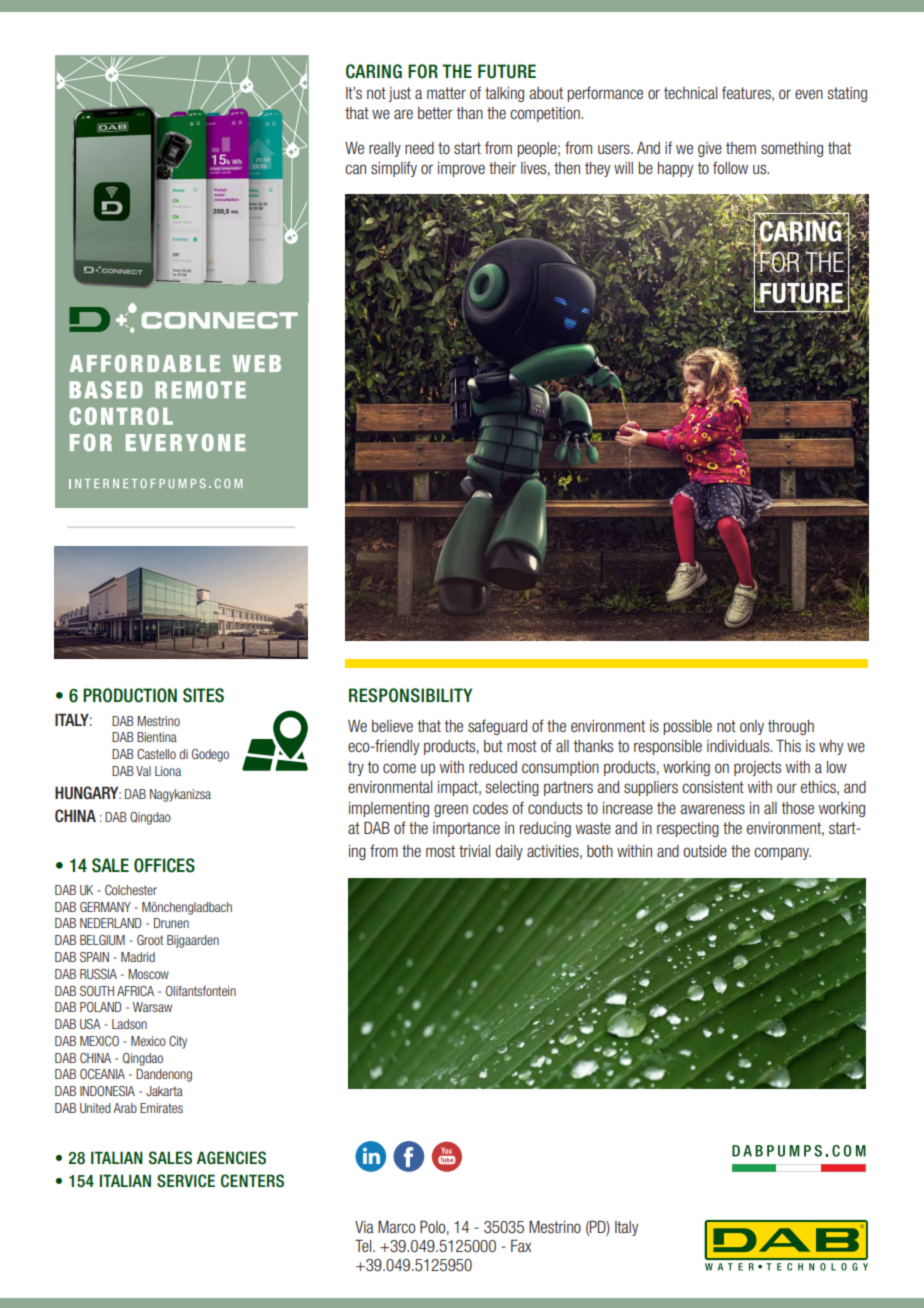  What do you see at coordinates (203, 695) in the screenshot?
I see `SITES` at bounding box center [203, 695].
